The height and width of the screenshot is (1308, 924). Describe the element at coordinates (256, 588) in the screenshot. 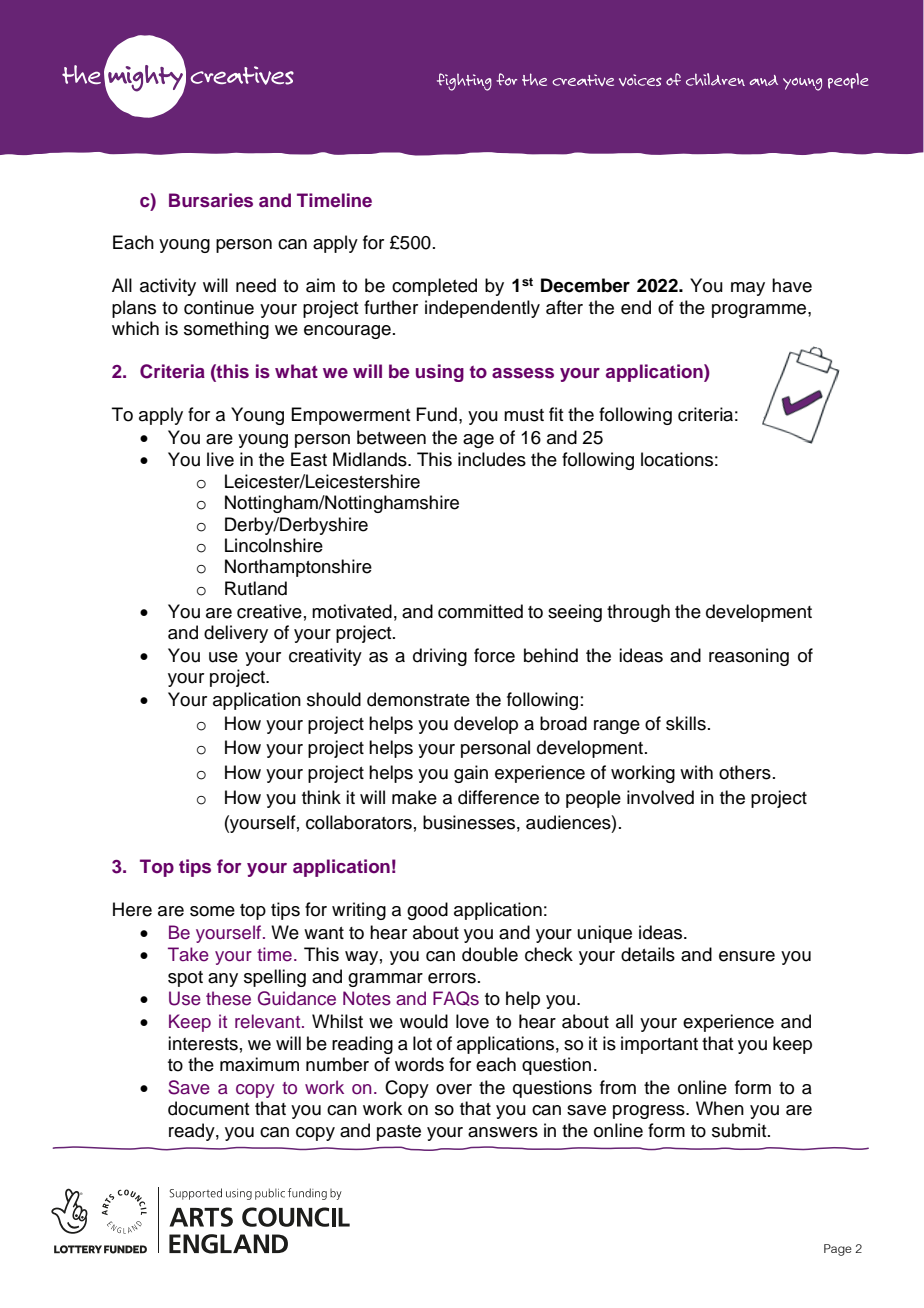

I see `Rutland` at that location.
